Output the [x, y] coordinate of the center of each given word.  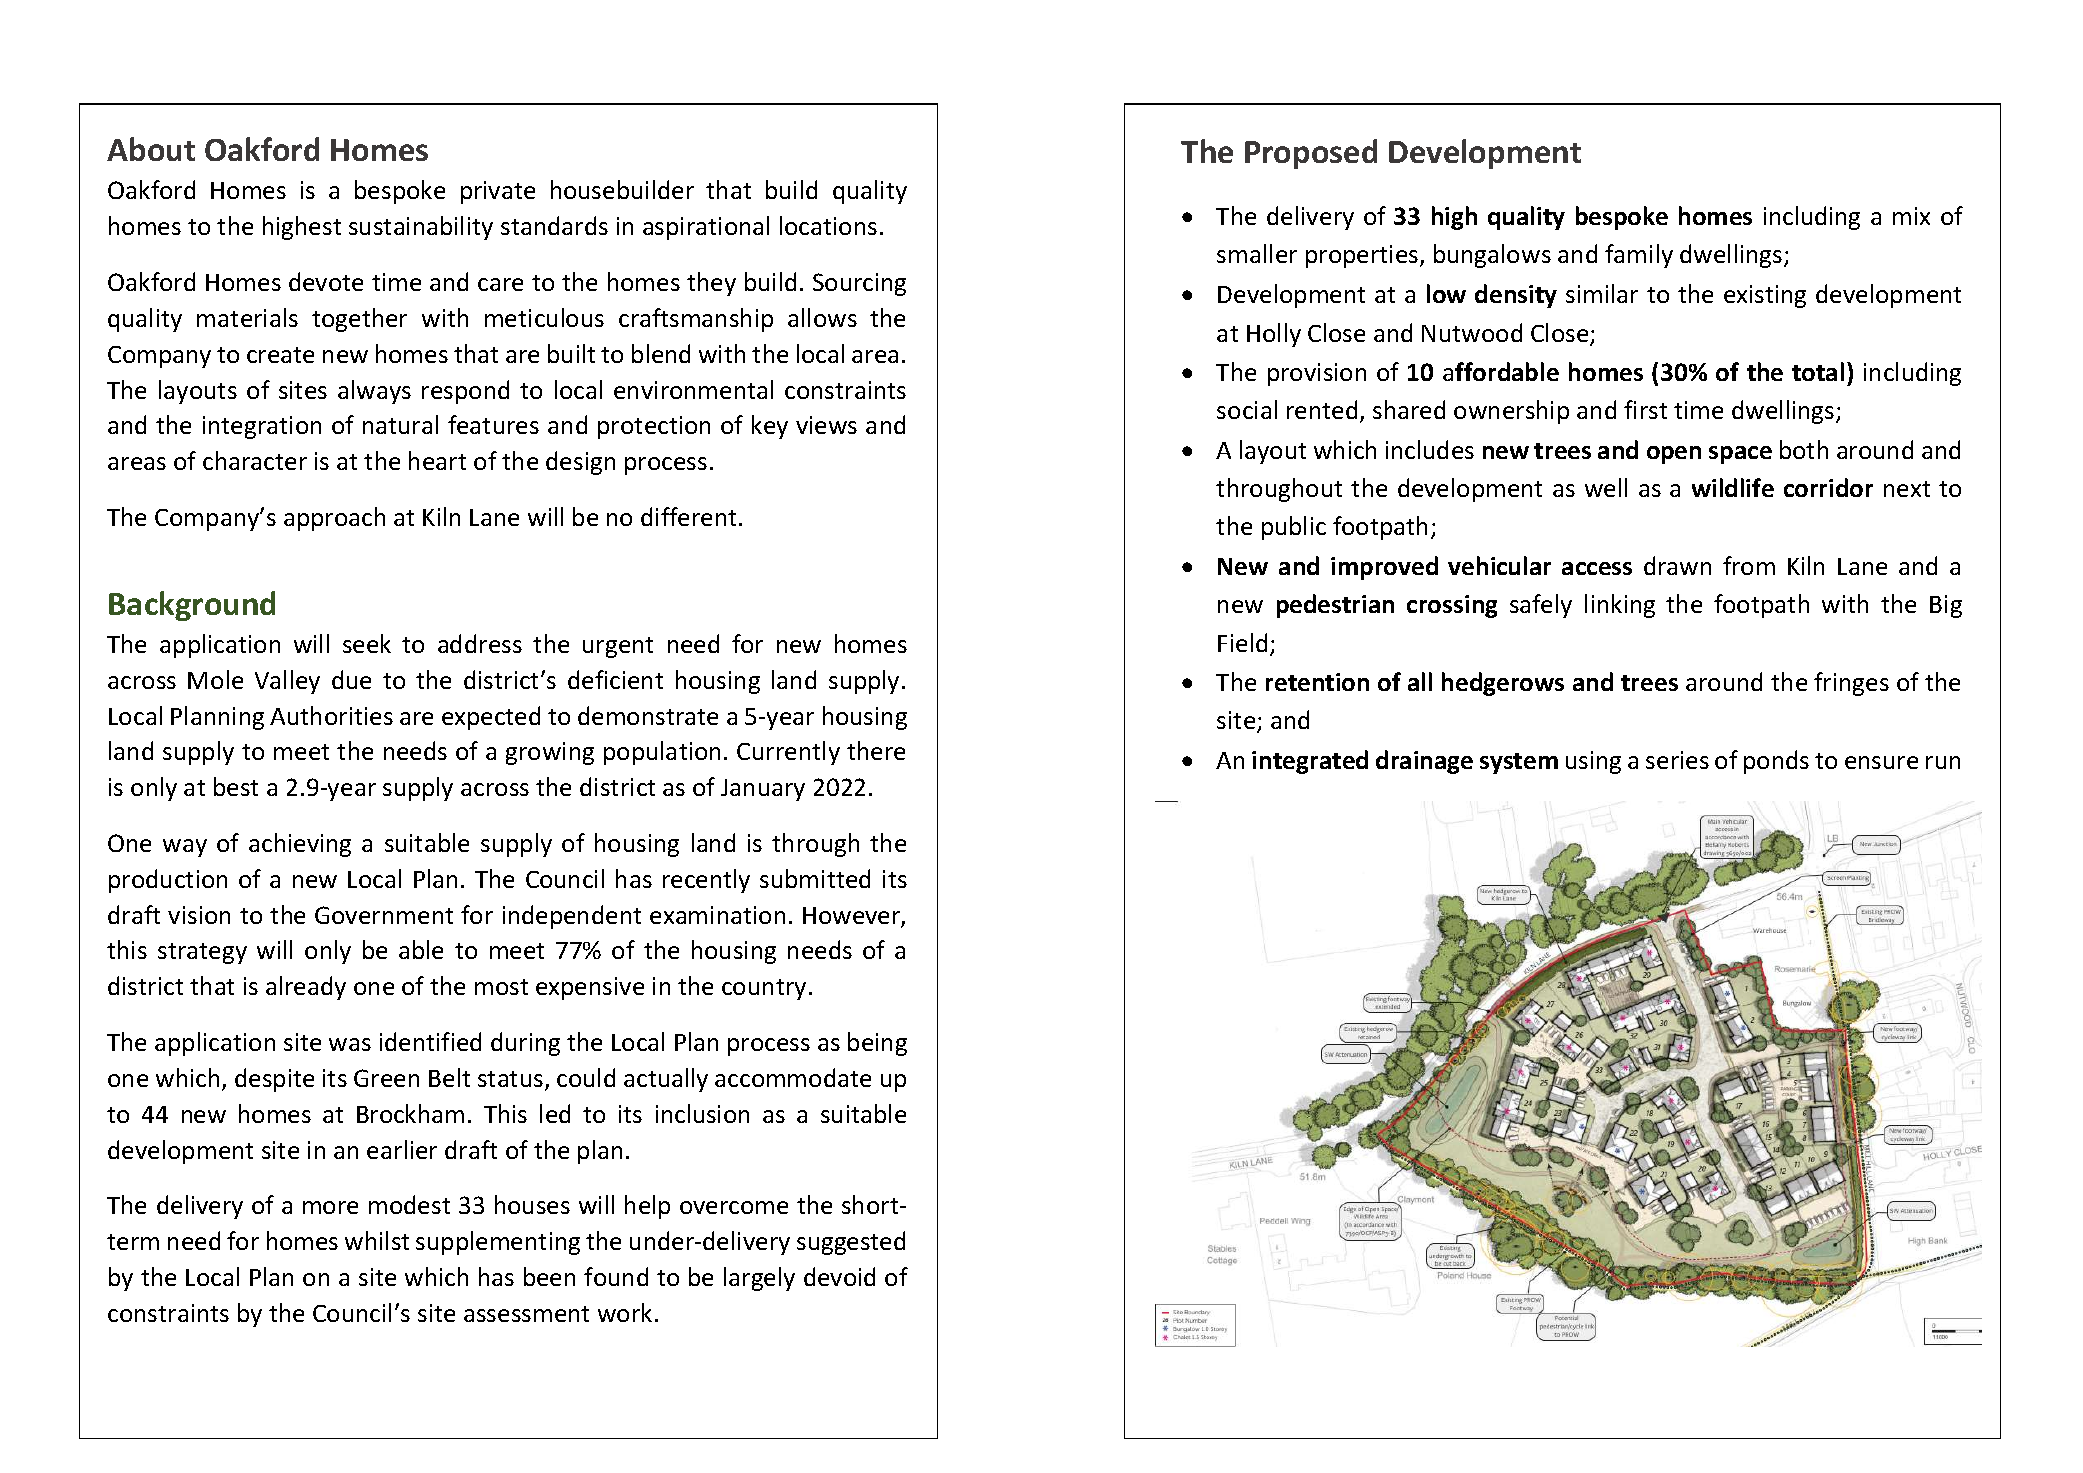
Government [384, 915]
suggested [851, 1243]
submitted [815, 878]
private [498, 192]
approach [334, 519]
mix [1911, 216]
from [1749, 565]
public [1294, 528]
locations [828, 225]
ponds [1776, 762]
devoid [839, 1276]
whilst [377, 1240]
